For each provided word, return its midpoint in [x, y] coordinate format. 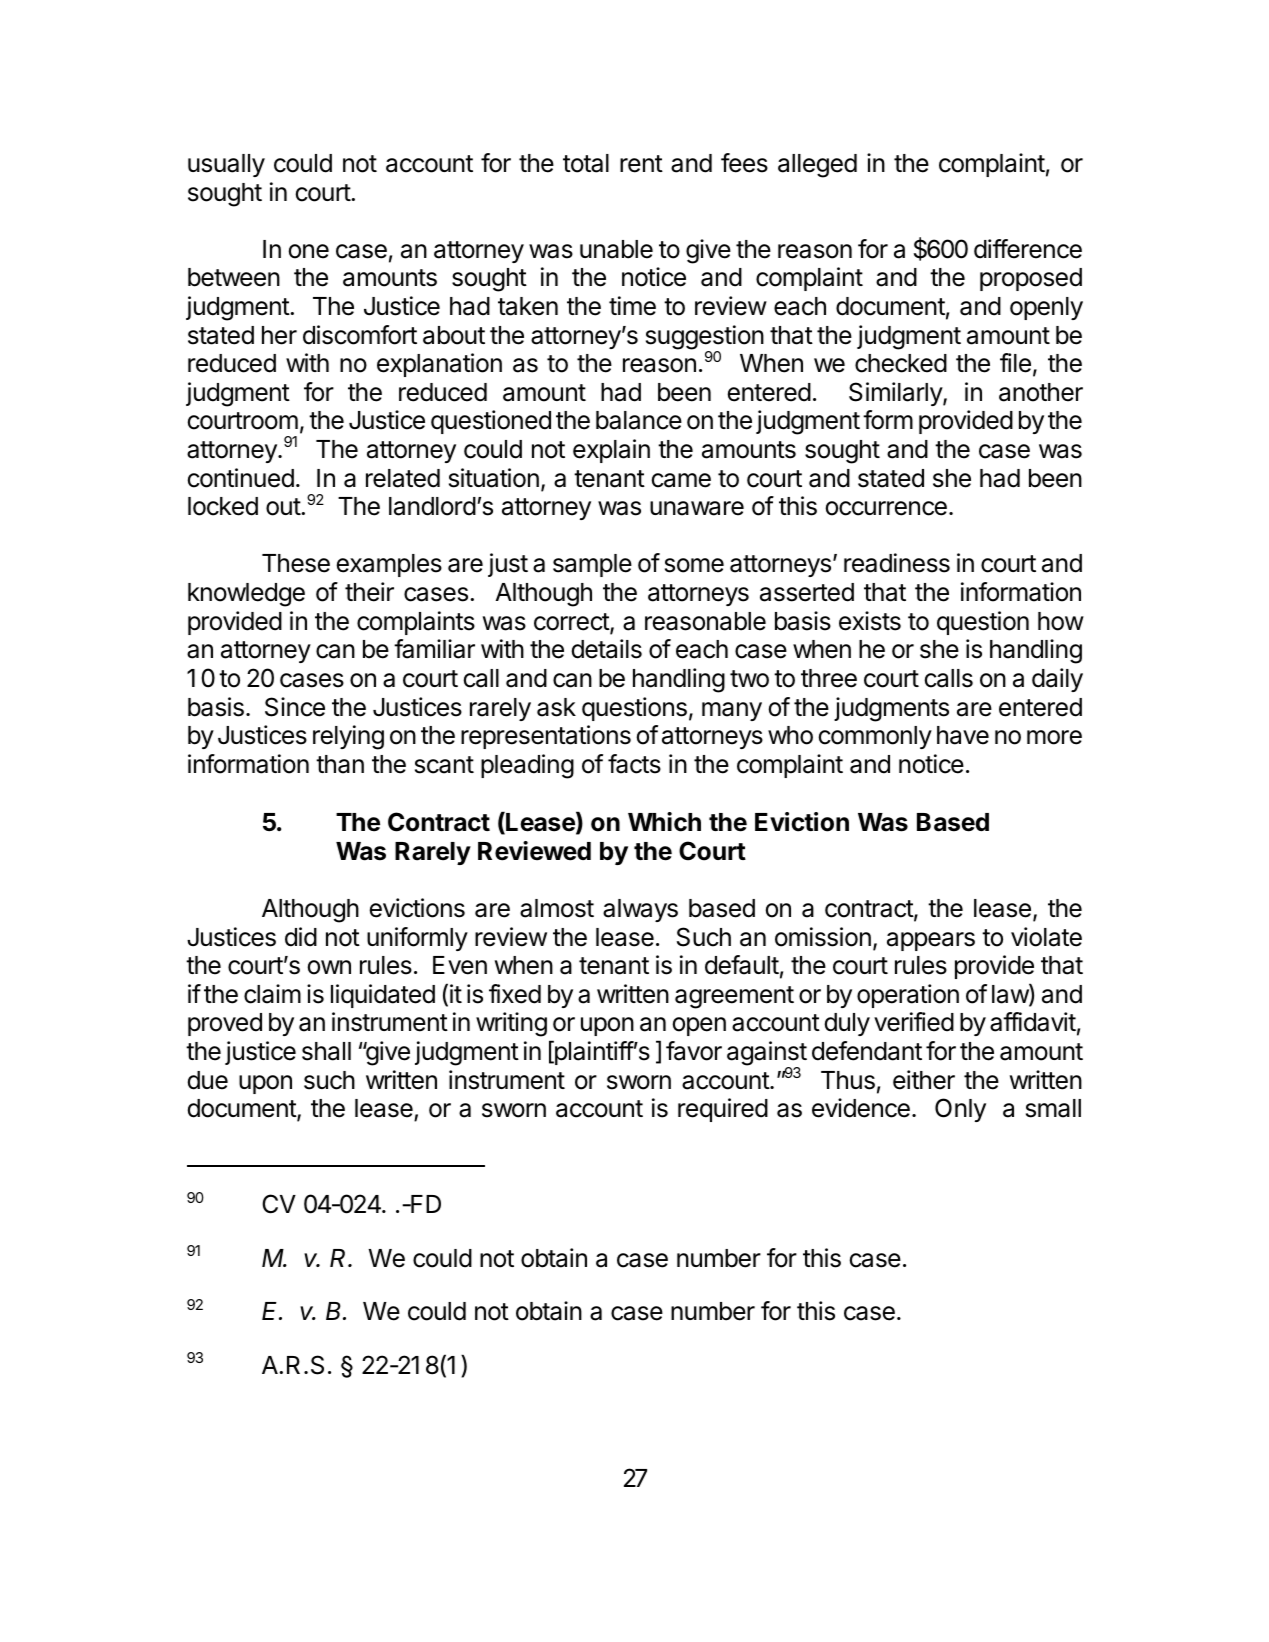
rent [641, 164]
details [607, 649]
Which [664, 822]
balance [639, 420]
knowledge [246, 595]
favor [694, 1051]
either [924, 1080]
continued [241, 478]
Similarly [896, 394]
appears [931, 941]
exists [870, 621]
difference [1028, 249]
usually [226, 165]
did [301, 937]
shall [326, 1051]
